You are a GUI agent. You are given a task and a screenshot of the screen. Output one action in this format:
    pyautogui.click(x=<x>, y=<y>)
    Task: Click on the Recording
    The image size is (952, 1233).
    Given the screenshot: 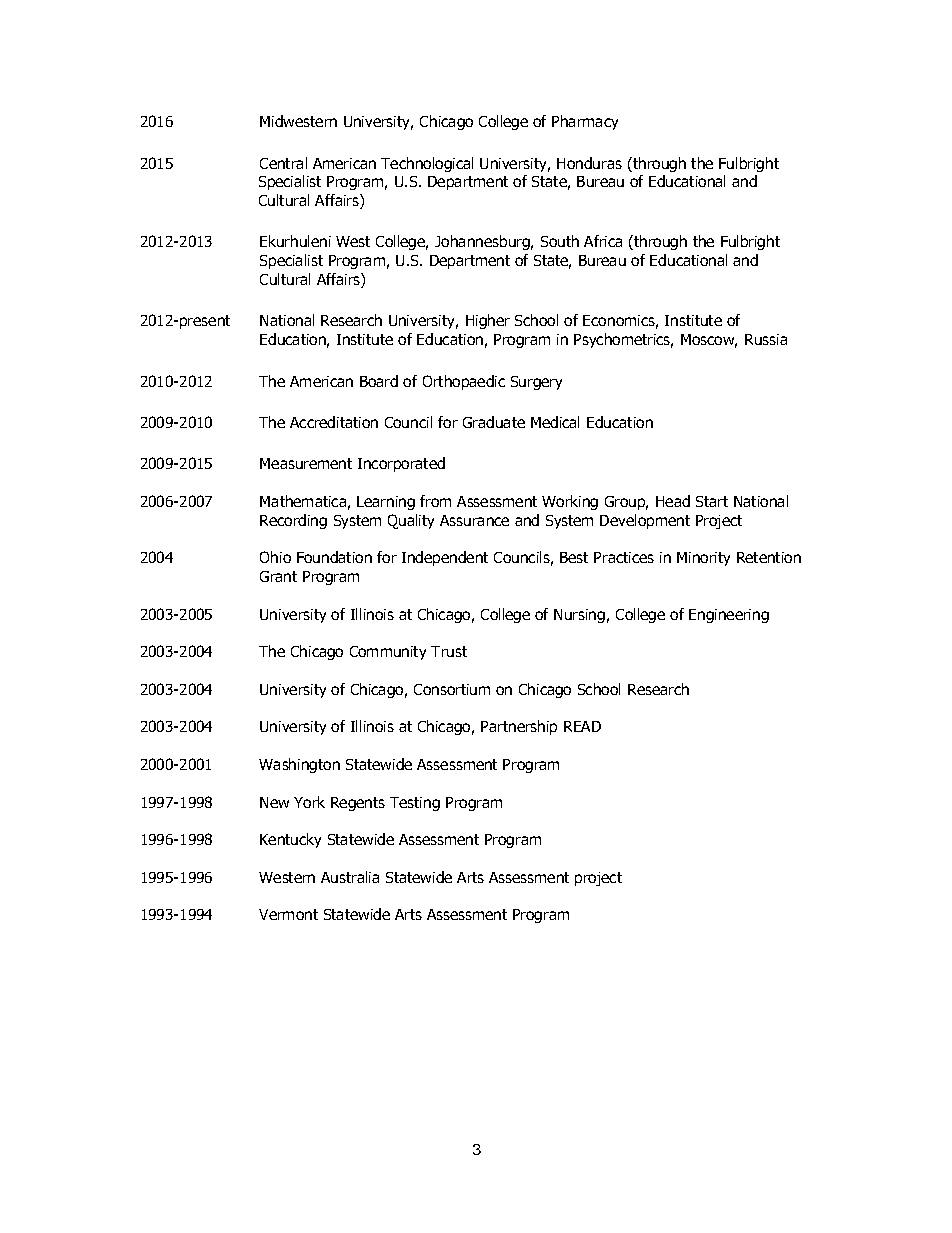 What is the action you would take?
    pyautogui.click(x=293, y=521)
